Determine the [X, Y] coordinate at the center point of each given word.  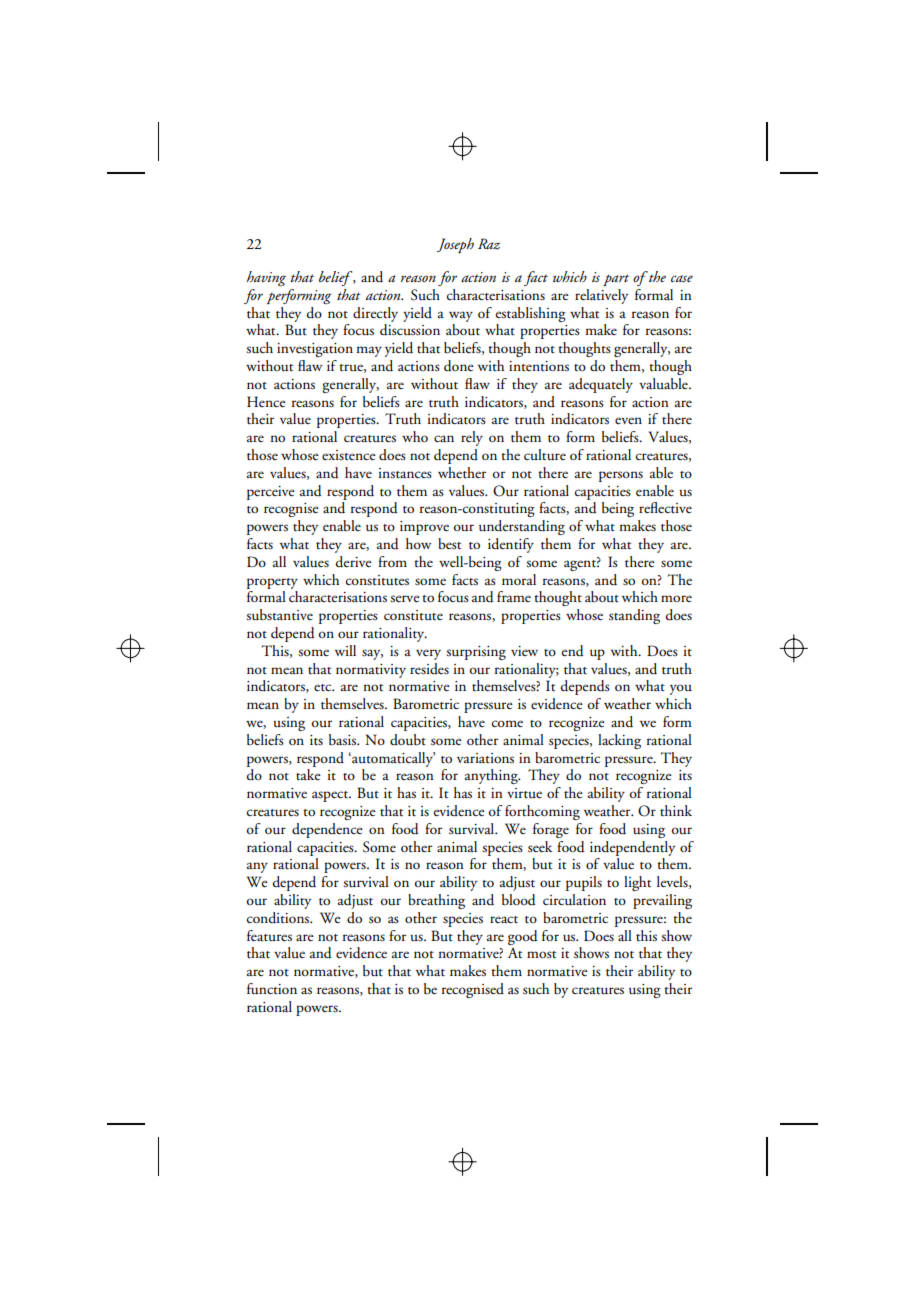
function [272, 989]
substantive [279, 615]
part [616, 280]
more [676, 598]
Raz [489, 244]
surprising [476, 653]
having [266, 278]
